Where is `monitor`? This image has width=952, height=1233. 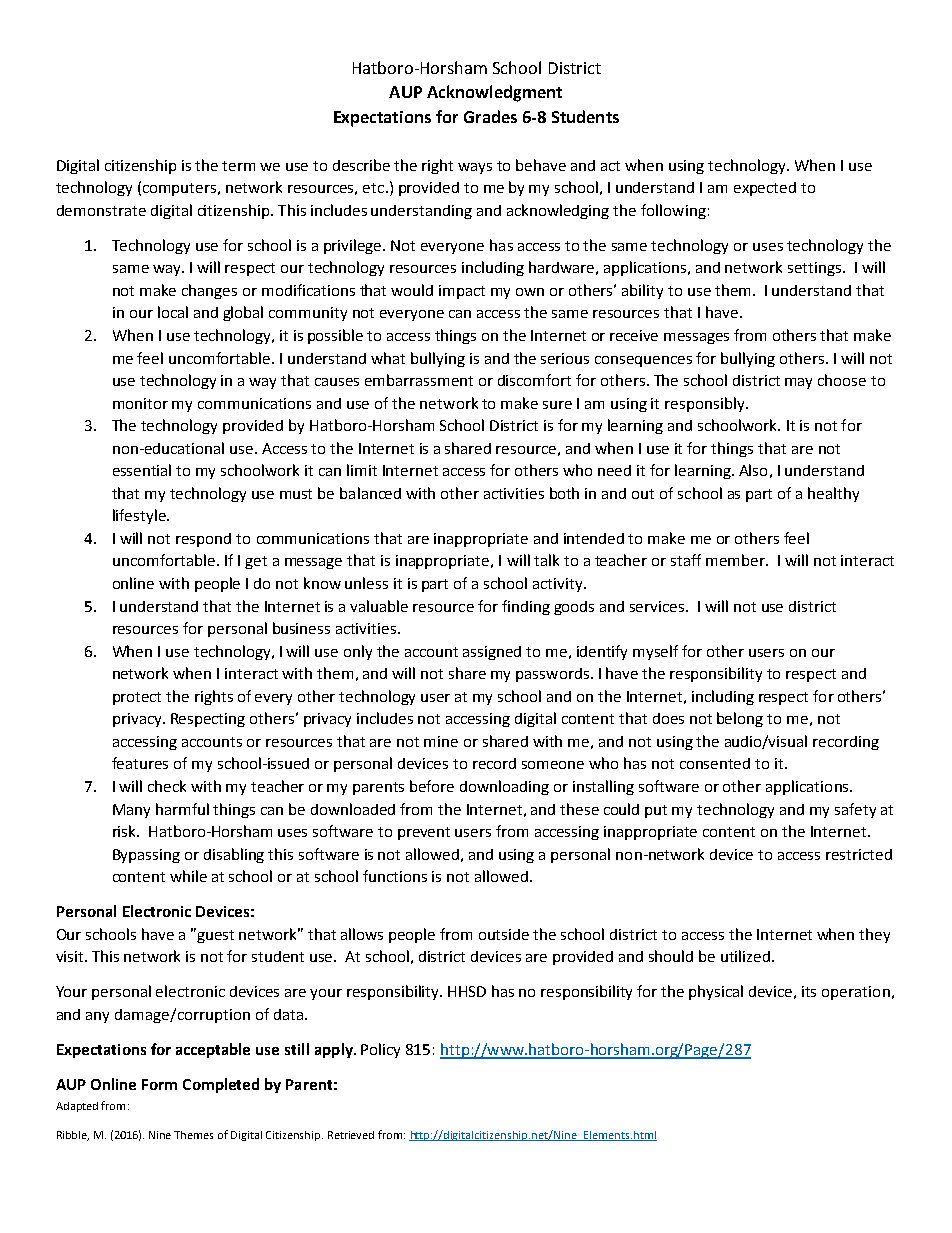
monitor is located at coordinates (140, 403).
